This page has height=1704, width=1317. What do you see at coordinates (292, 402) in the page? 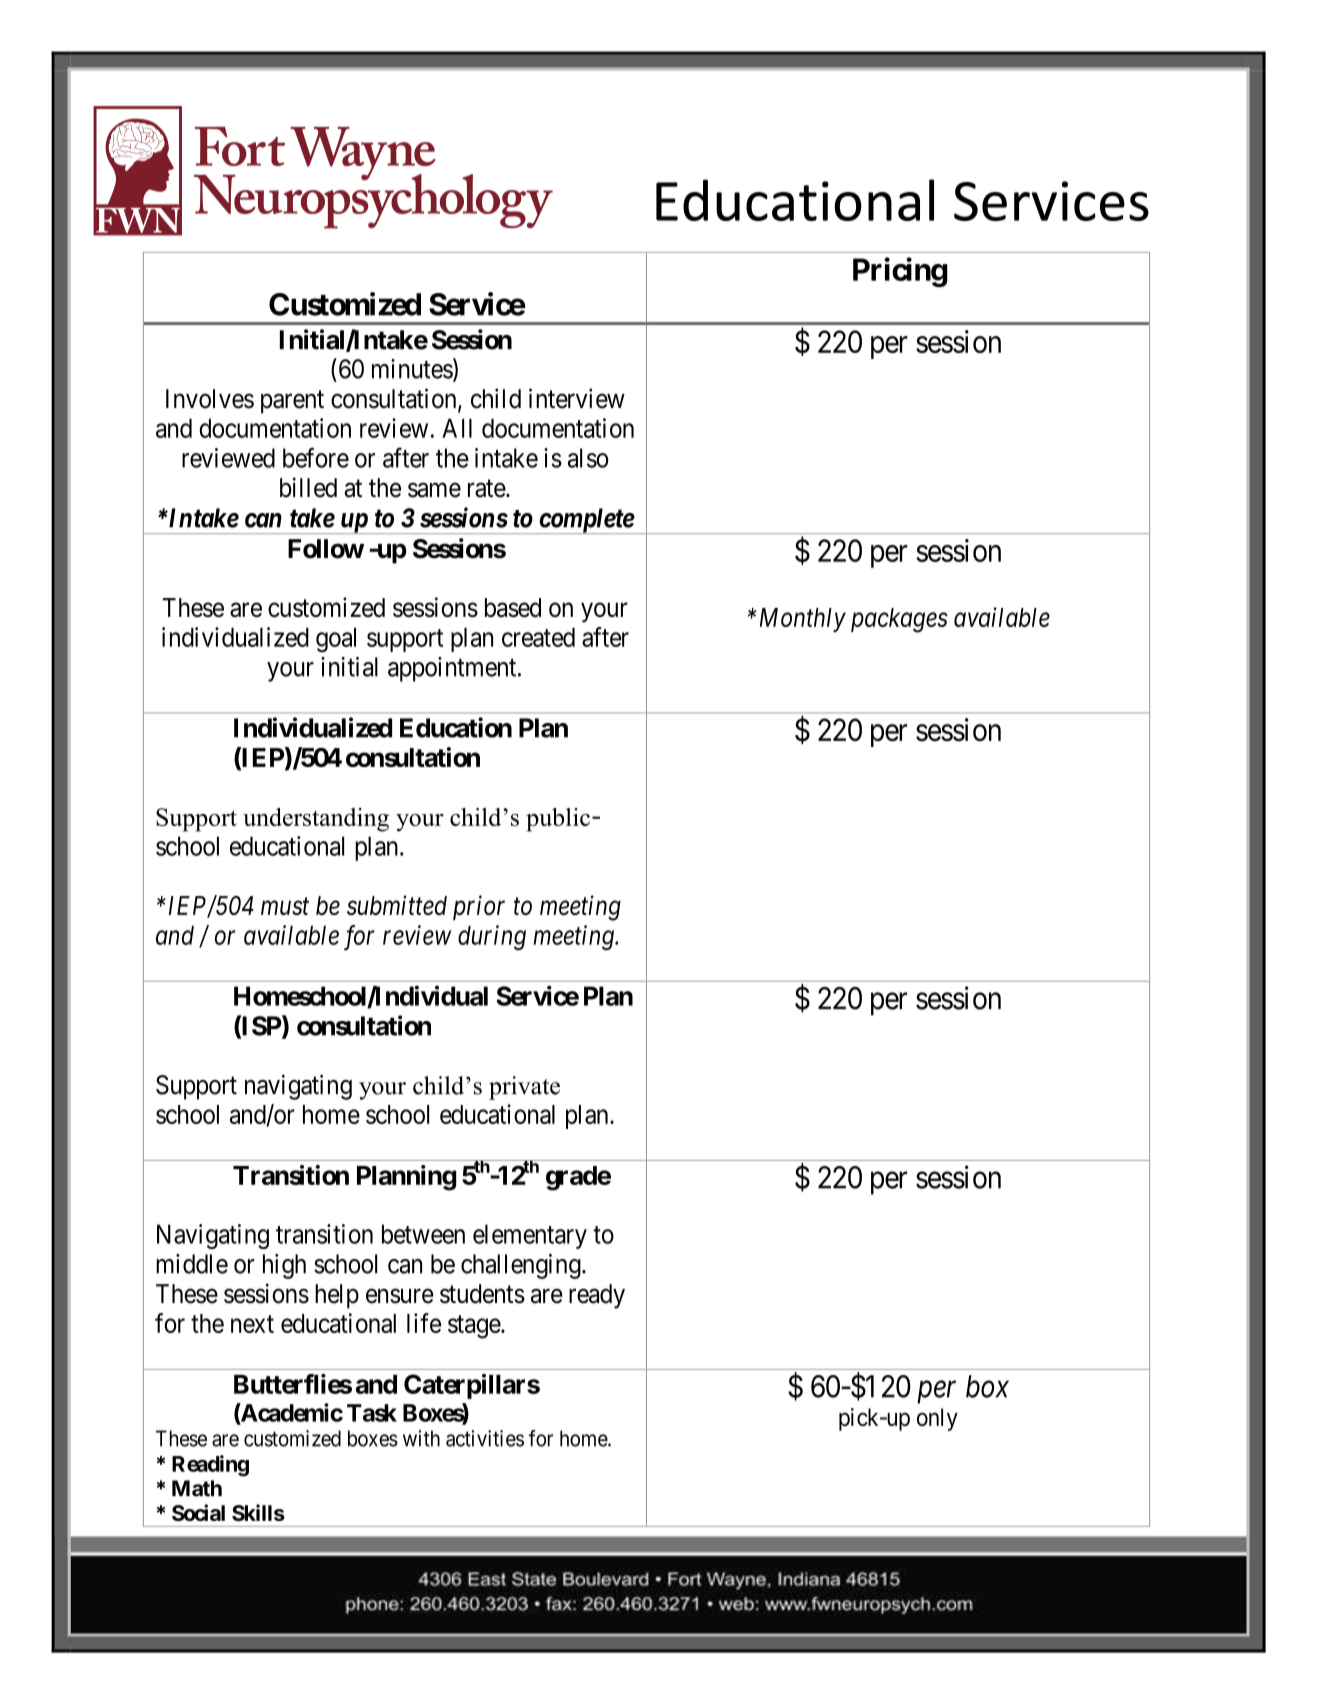
I see `parent` at bounding box center [292, 402].
